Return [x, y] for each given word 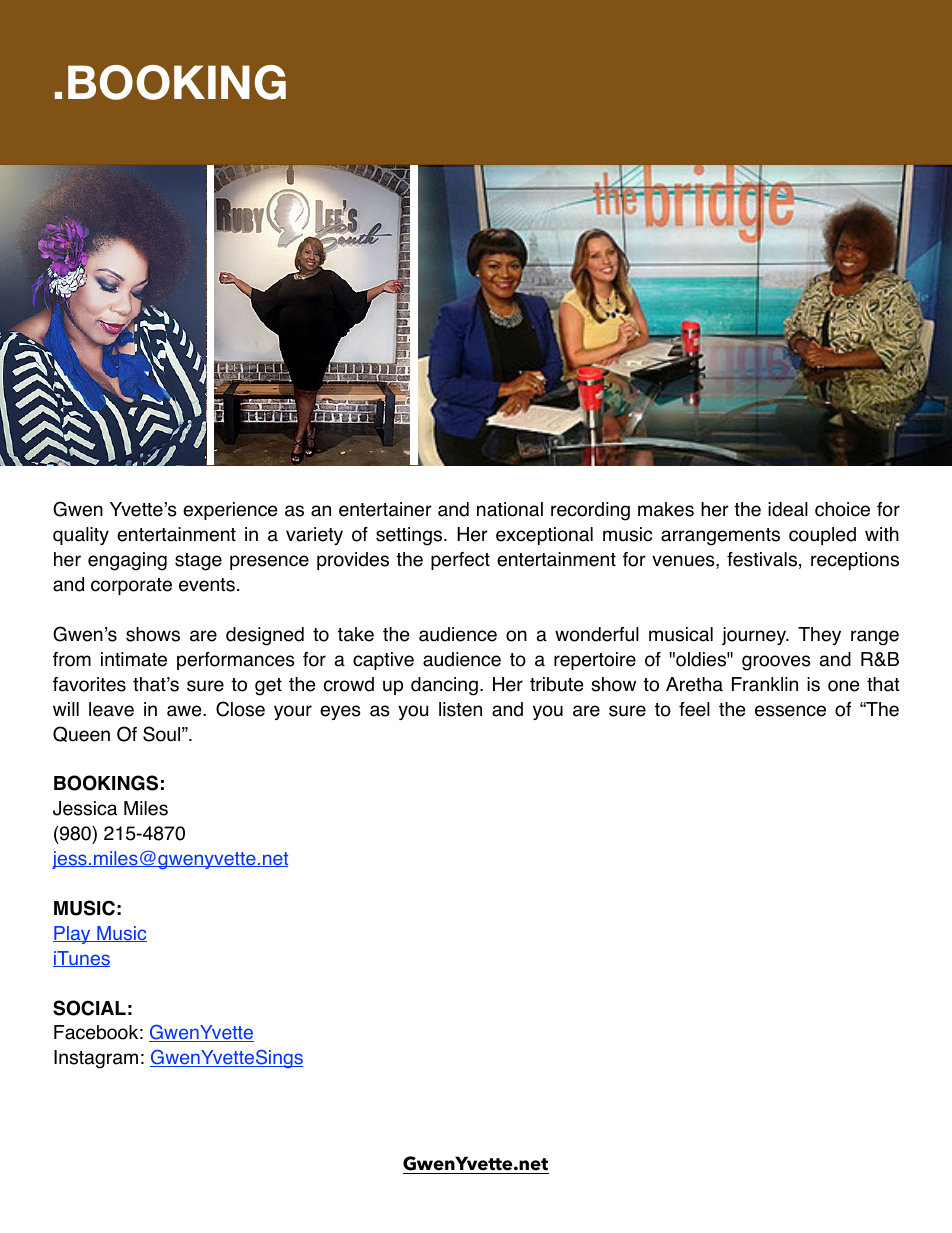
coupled [822, 536]
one [843, 686]
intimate [134, 659]
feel [694, 709]
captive [383, 661]
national [510, 509]
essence [790, 711]
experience [230, 511]
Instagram [96, 1059]
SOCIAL [89, 1008]
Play [73, 935]
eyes [340, 712]
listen [460, 709]
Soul [163, 734]
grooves [776, 663]
